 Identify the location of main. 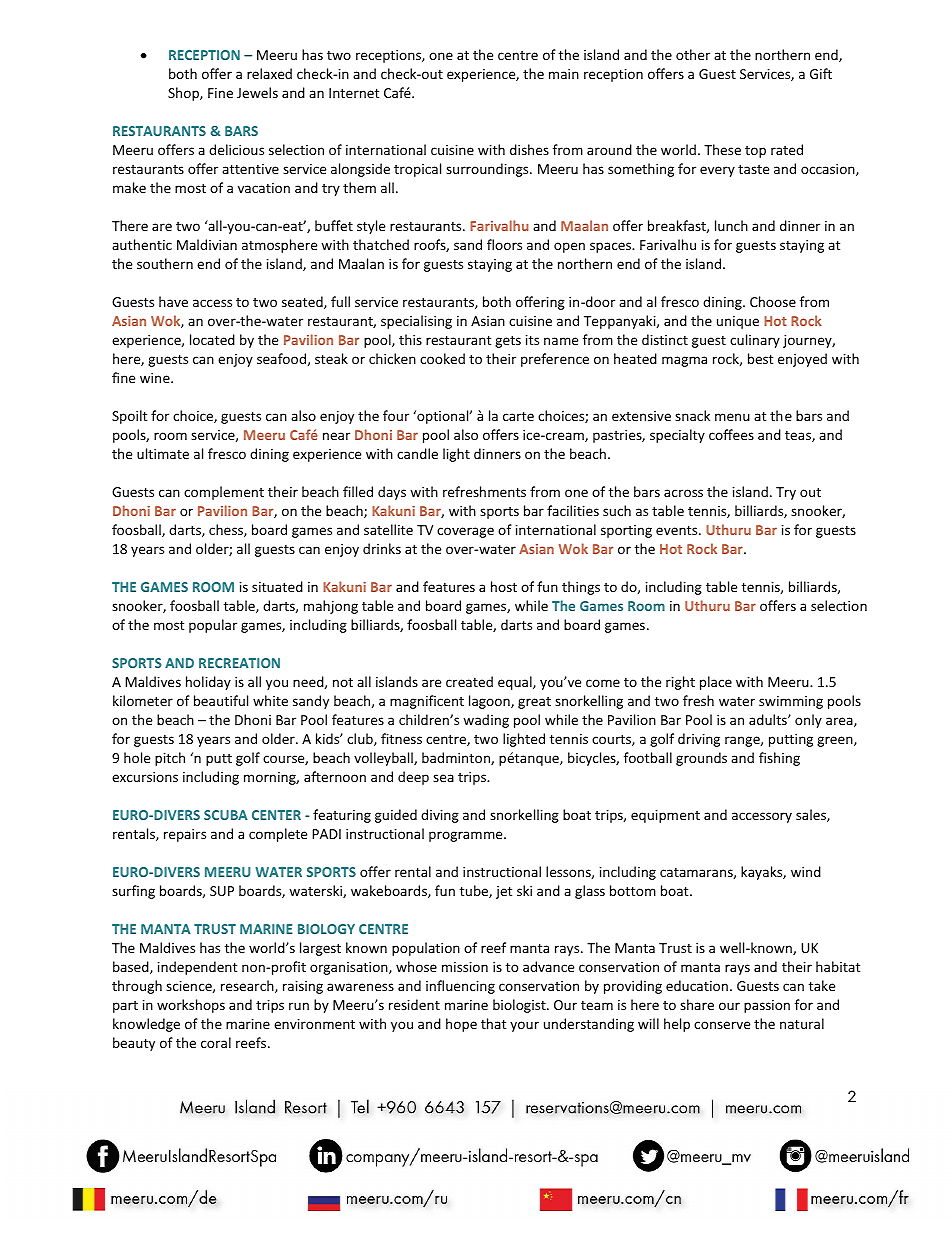
(564, 74).
